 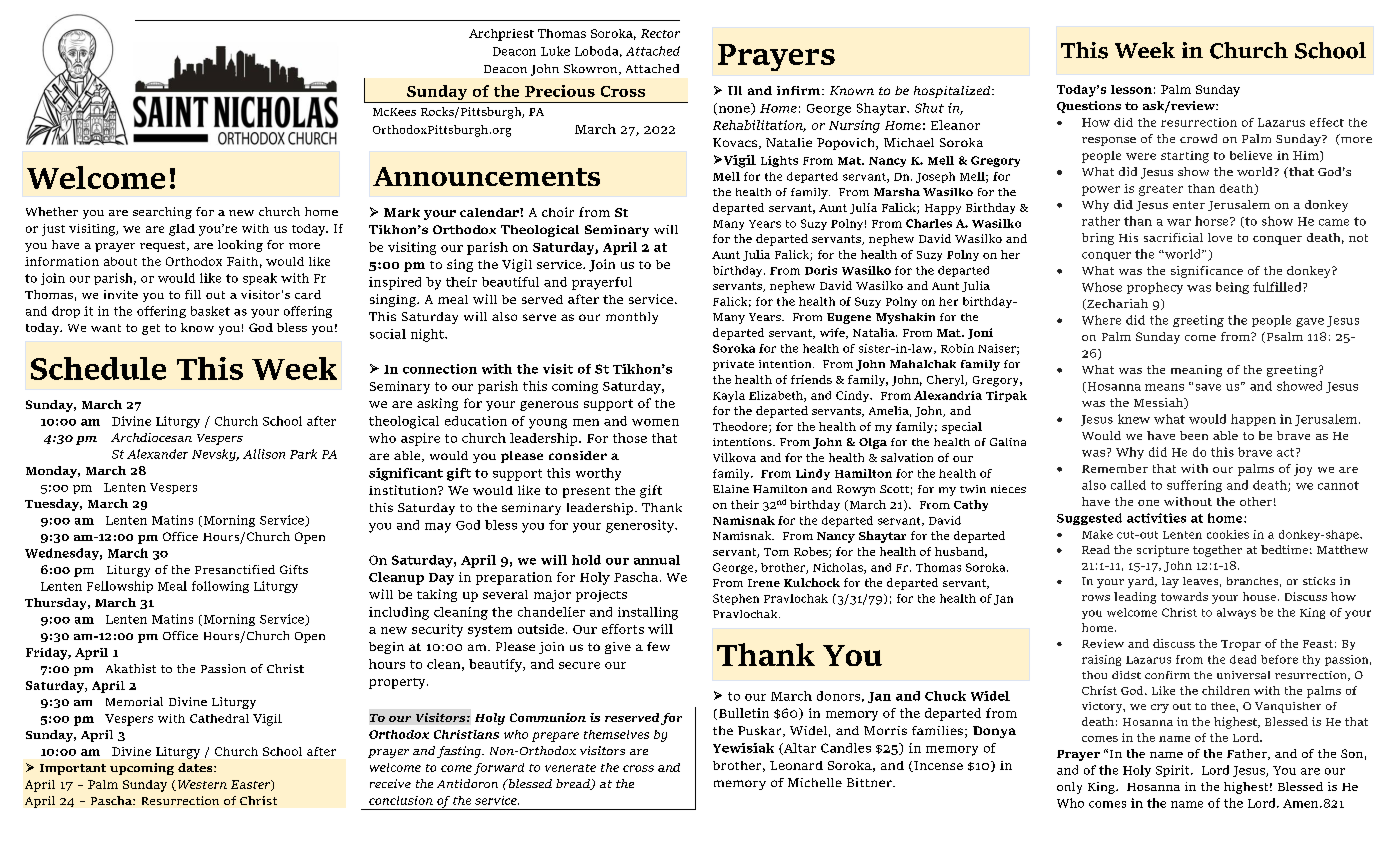 What do you see at coordinates (655, 422) in the screenshot?
I see `women` at bounding box center [655, 422].
